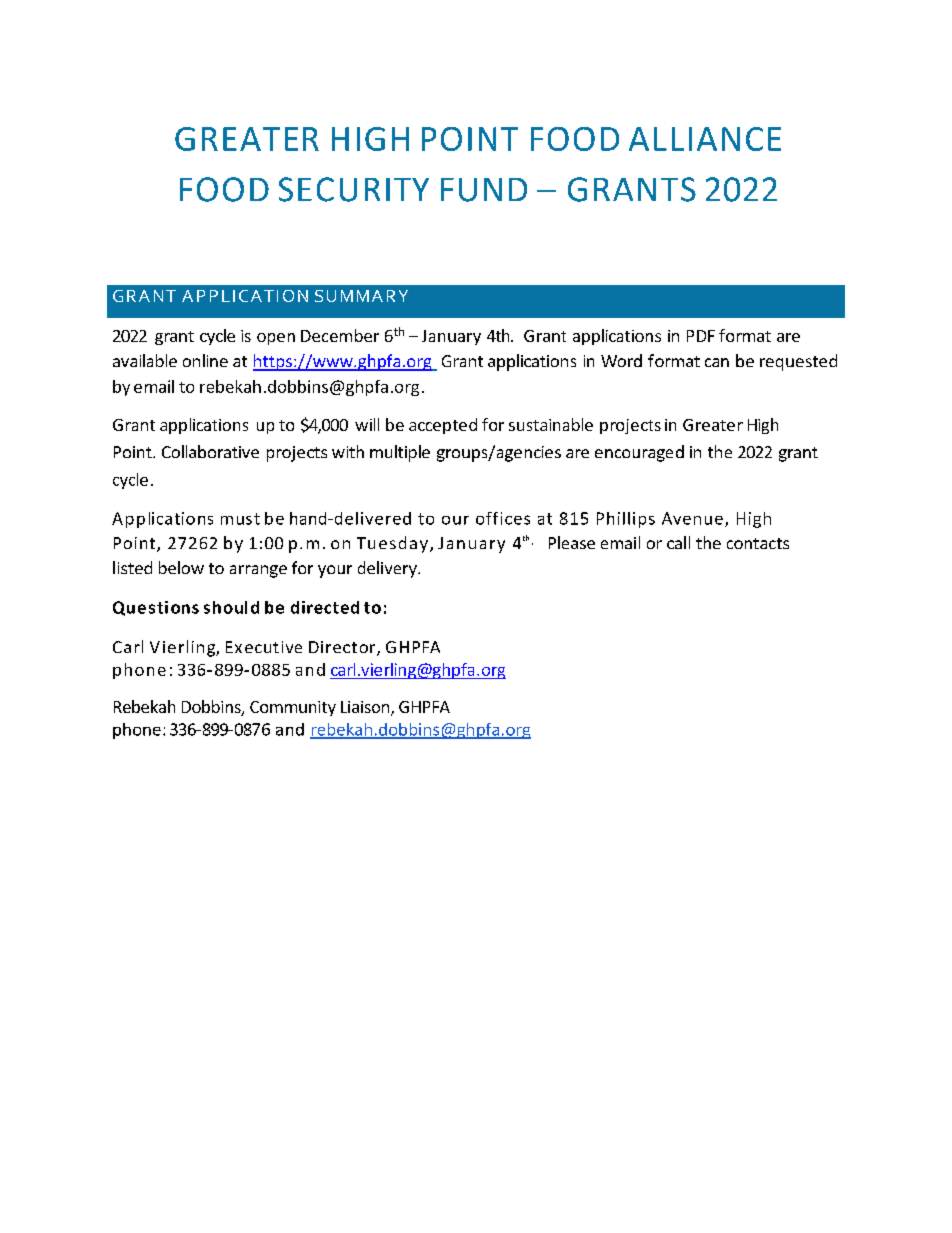 This screenshot has width=952, height=1233. What do you see at coordinates (210, 451) in the screenshot?
I see `Collaborative` at bounding box center [210, 451].
